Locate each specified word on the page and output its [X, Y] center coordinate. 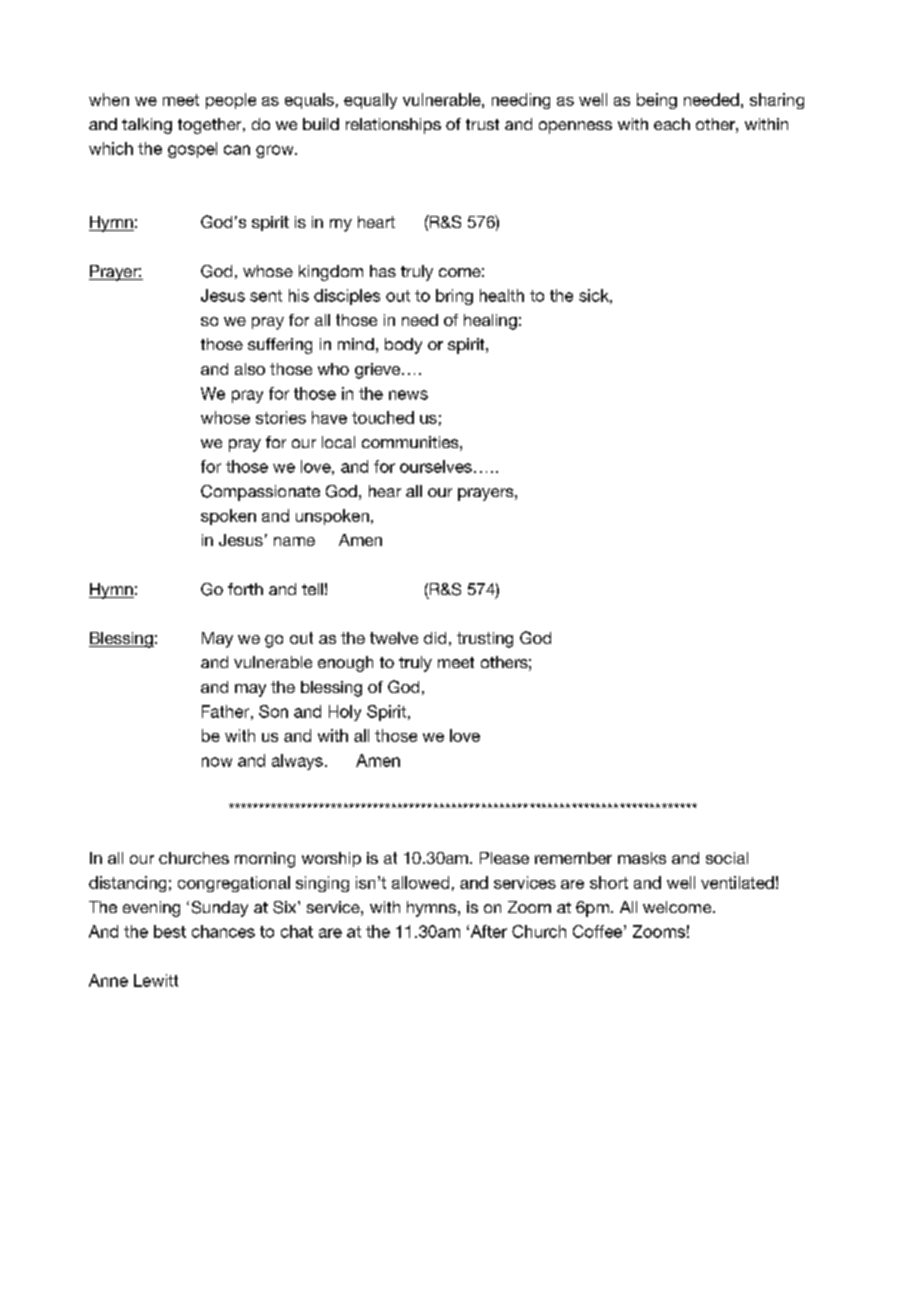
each [672, 124]
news [408, 395]
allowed [420, 882]
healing [490, 322]
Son [273, 711]
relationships [393, 126]
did [435, 638]
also [250, 369]
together [211, 126]
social [727, 858]
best [170, 931]
